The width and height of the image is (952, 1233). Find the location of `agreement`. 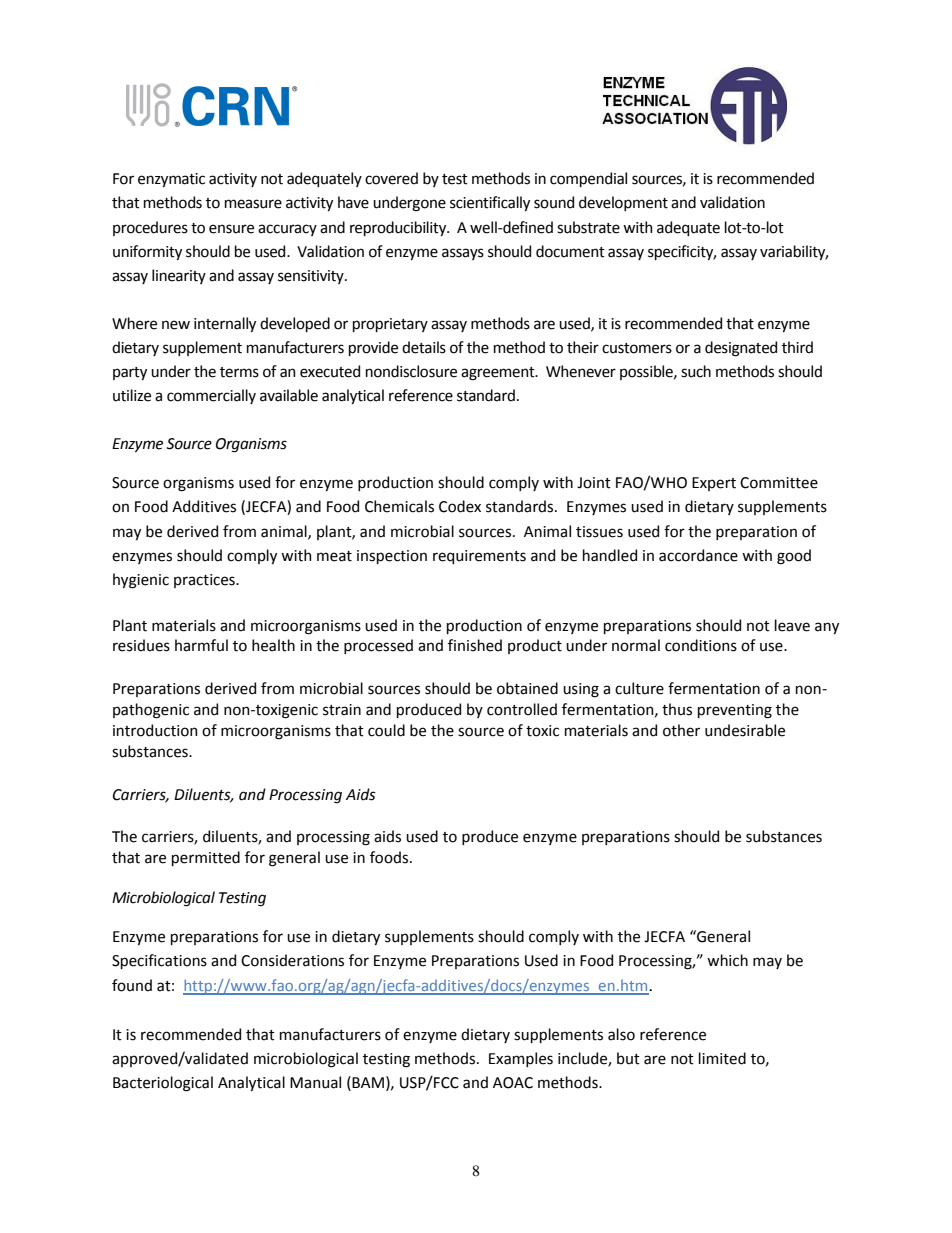

agreement is located at coordinates (499, 374).
